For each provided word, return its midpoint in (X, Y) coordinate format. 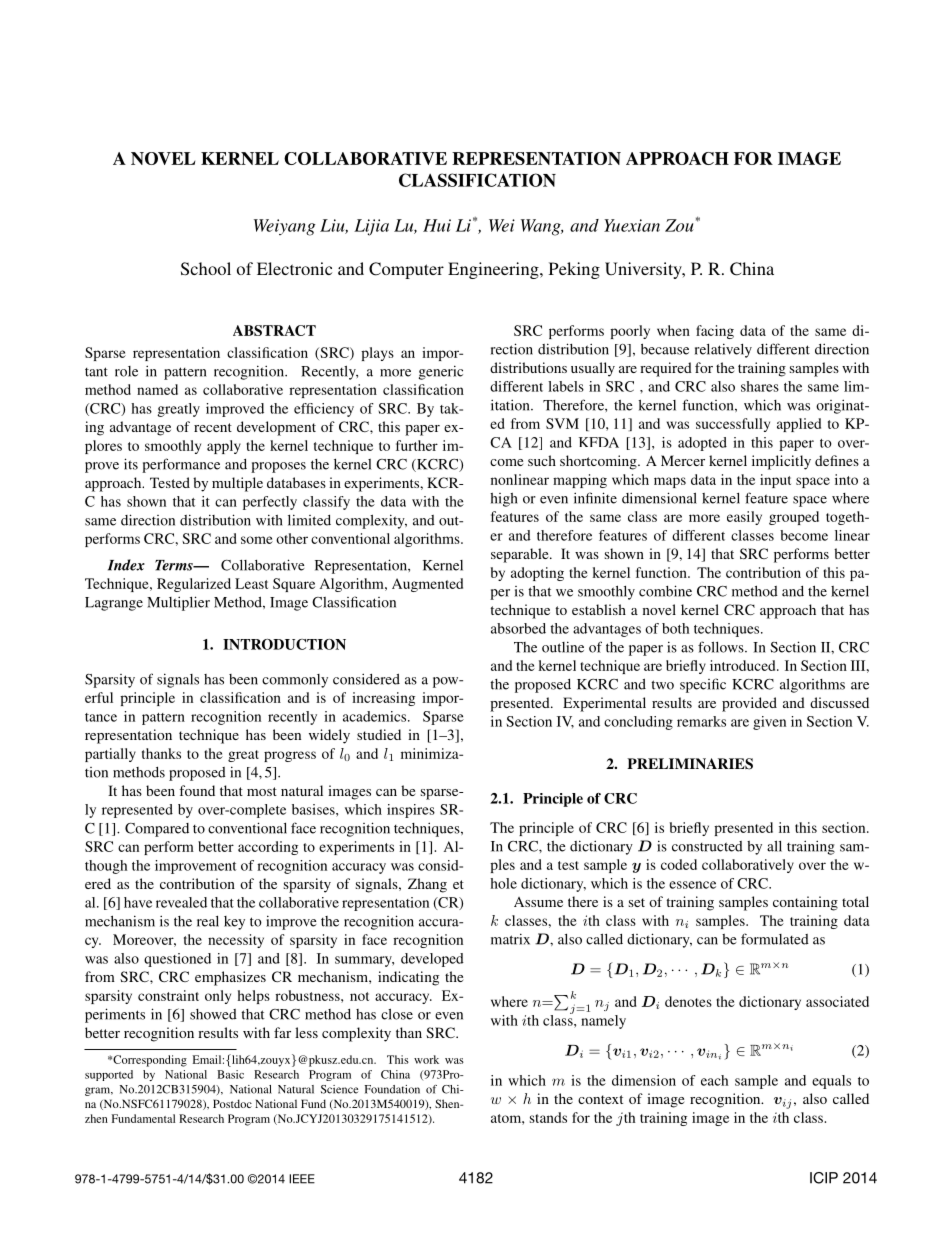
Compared (157, 830)
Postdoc (232, 1103)
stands (548, 1117)
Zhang (427, 885)
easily (744, 518)
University (644, 270)
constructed (707, 846)
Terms (175, 565)
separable (521, 555)
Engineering (494, 270)
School (206, 269)
